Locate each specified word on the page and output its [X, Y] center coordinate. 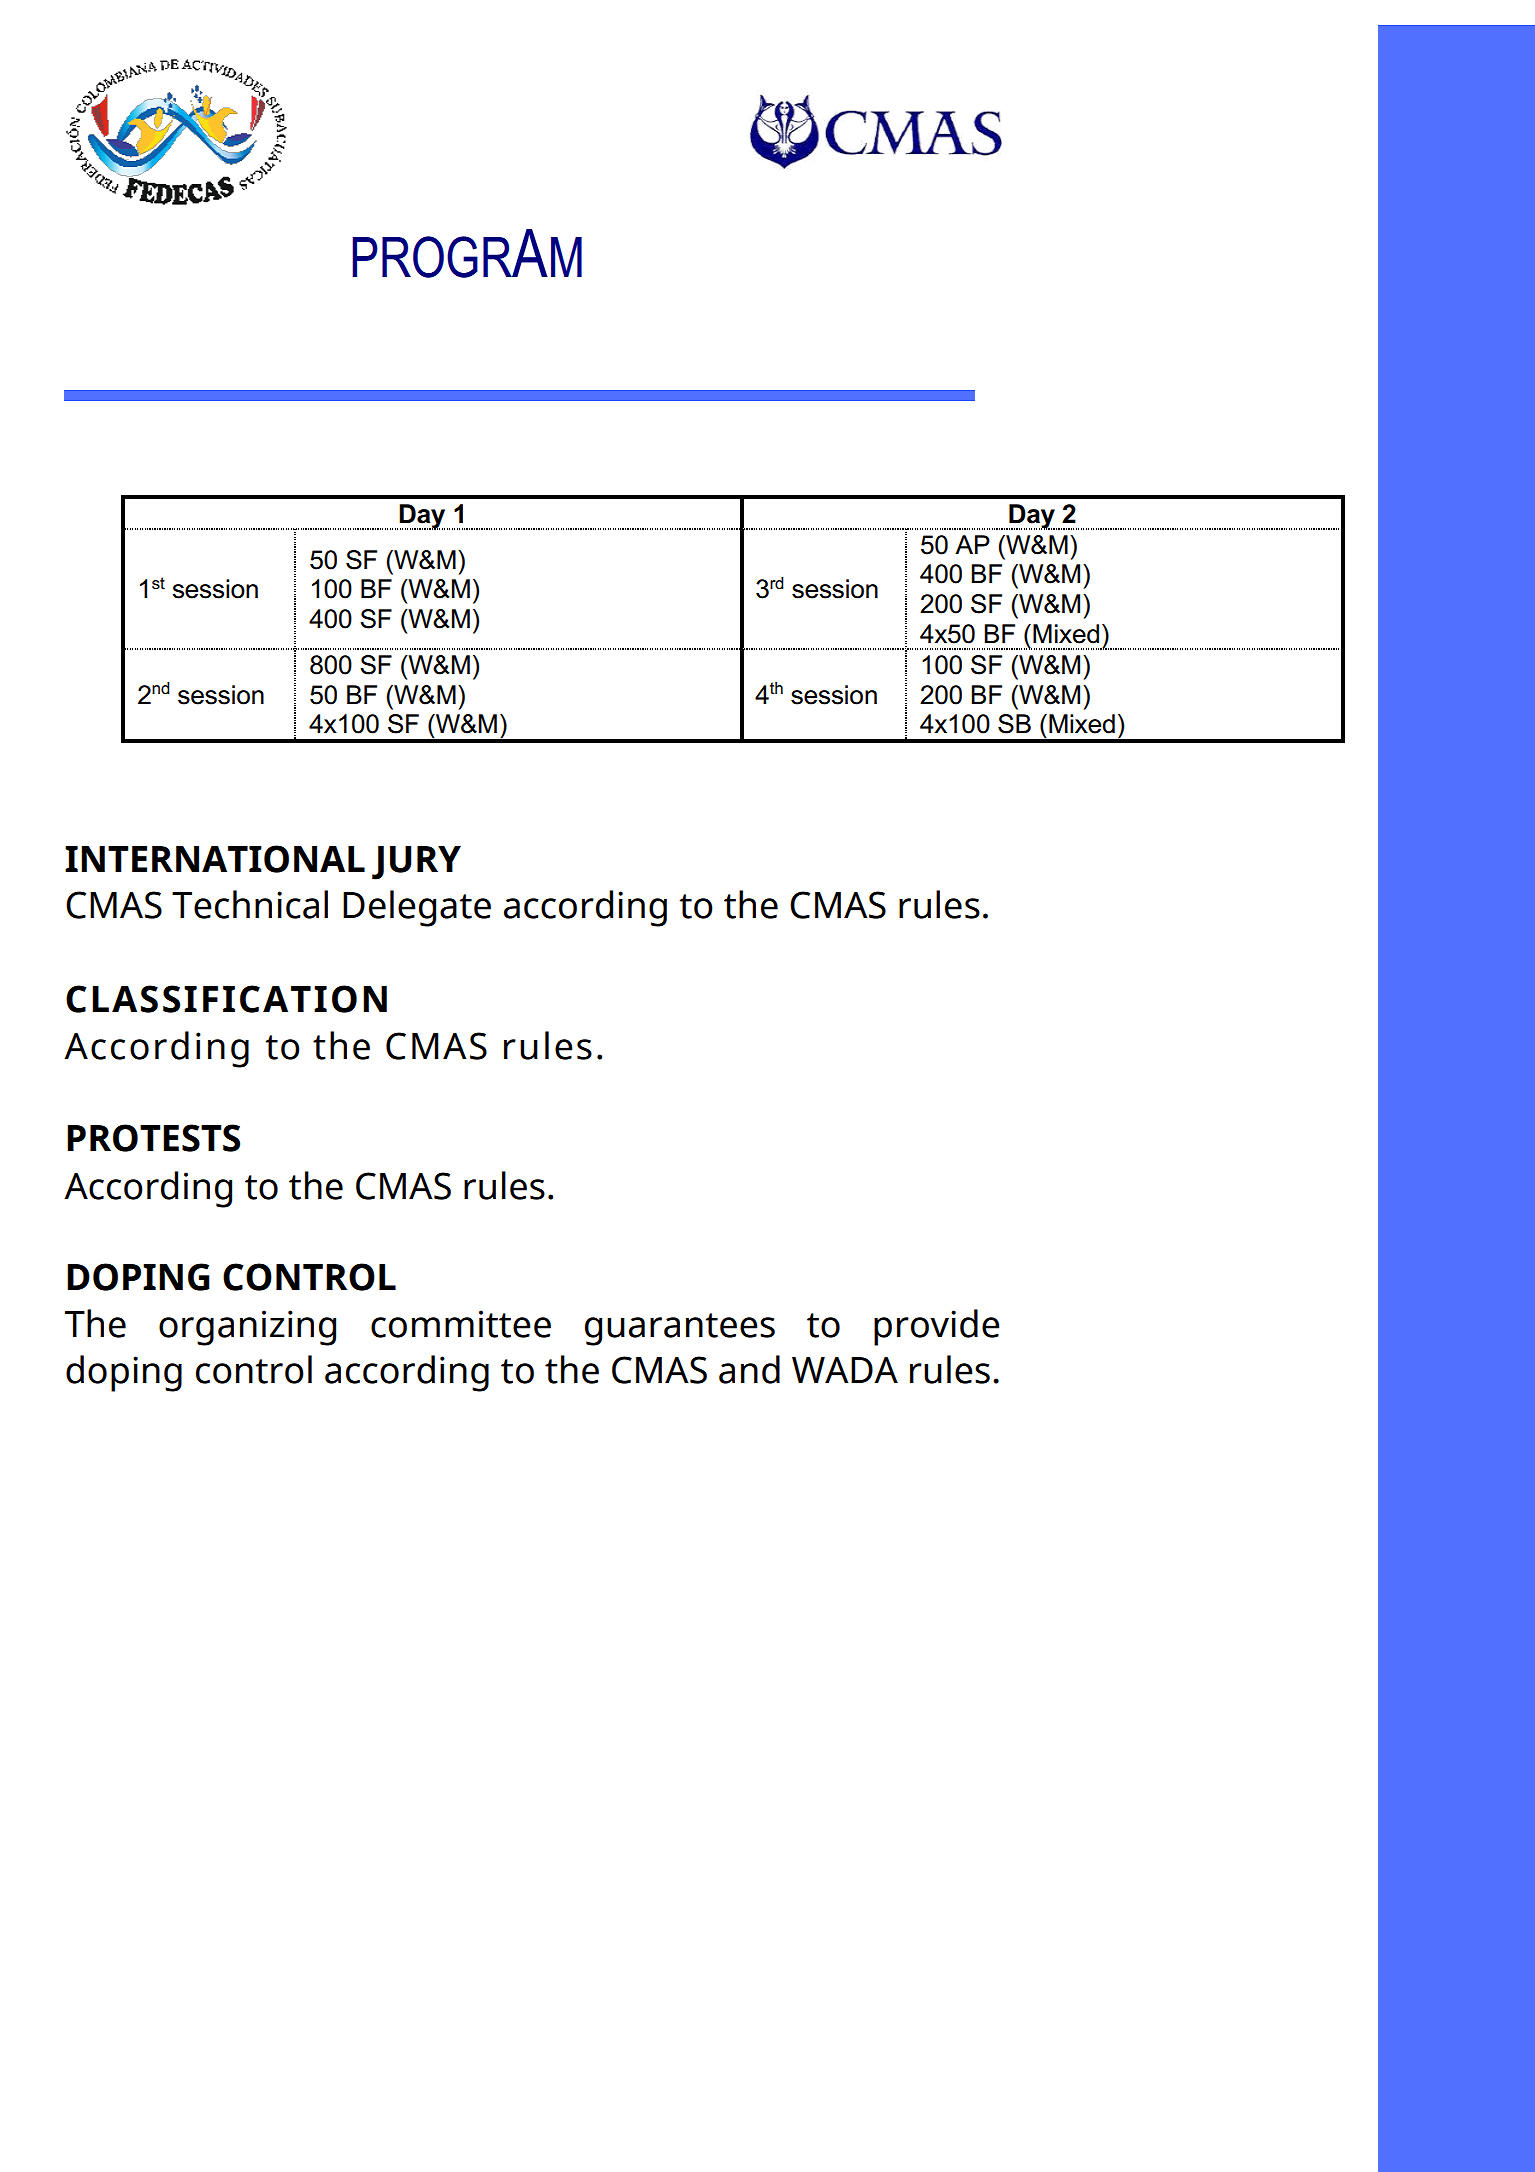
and [749, 1369]
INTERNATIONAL [215, 859]
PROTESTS [153, 1138]
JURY [416, 863]
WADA [845, 1370]
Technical [250, 904]
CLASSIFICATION [226, 999]
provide [937, 1327]
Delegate [417, 908]
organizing [247, 1328]
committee [461, 1324]
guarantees [680, 1329]
